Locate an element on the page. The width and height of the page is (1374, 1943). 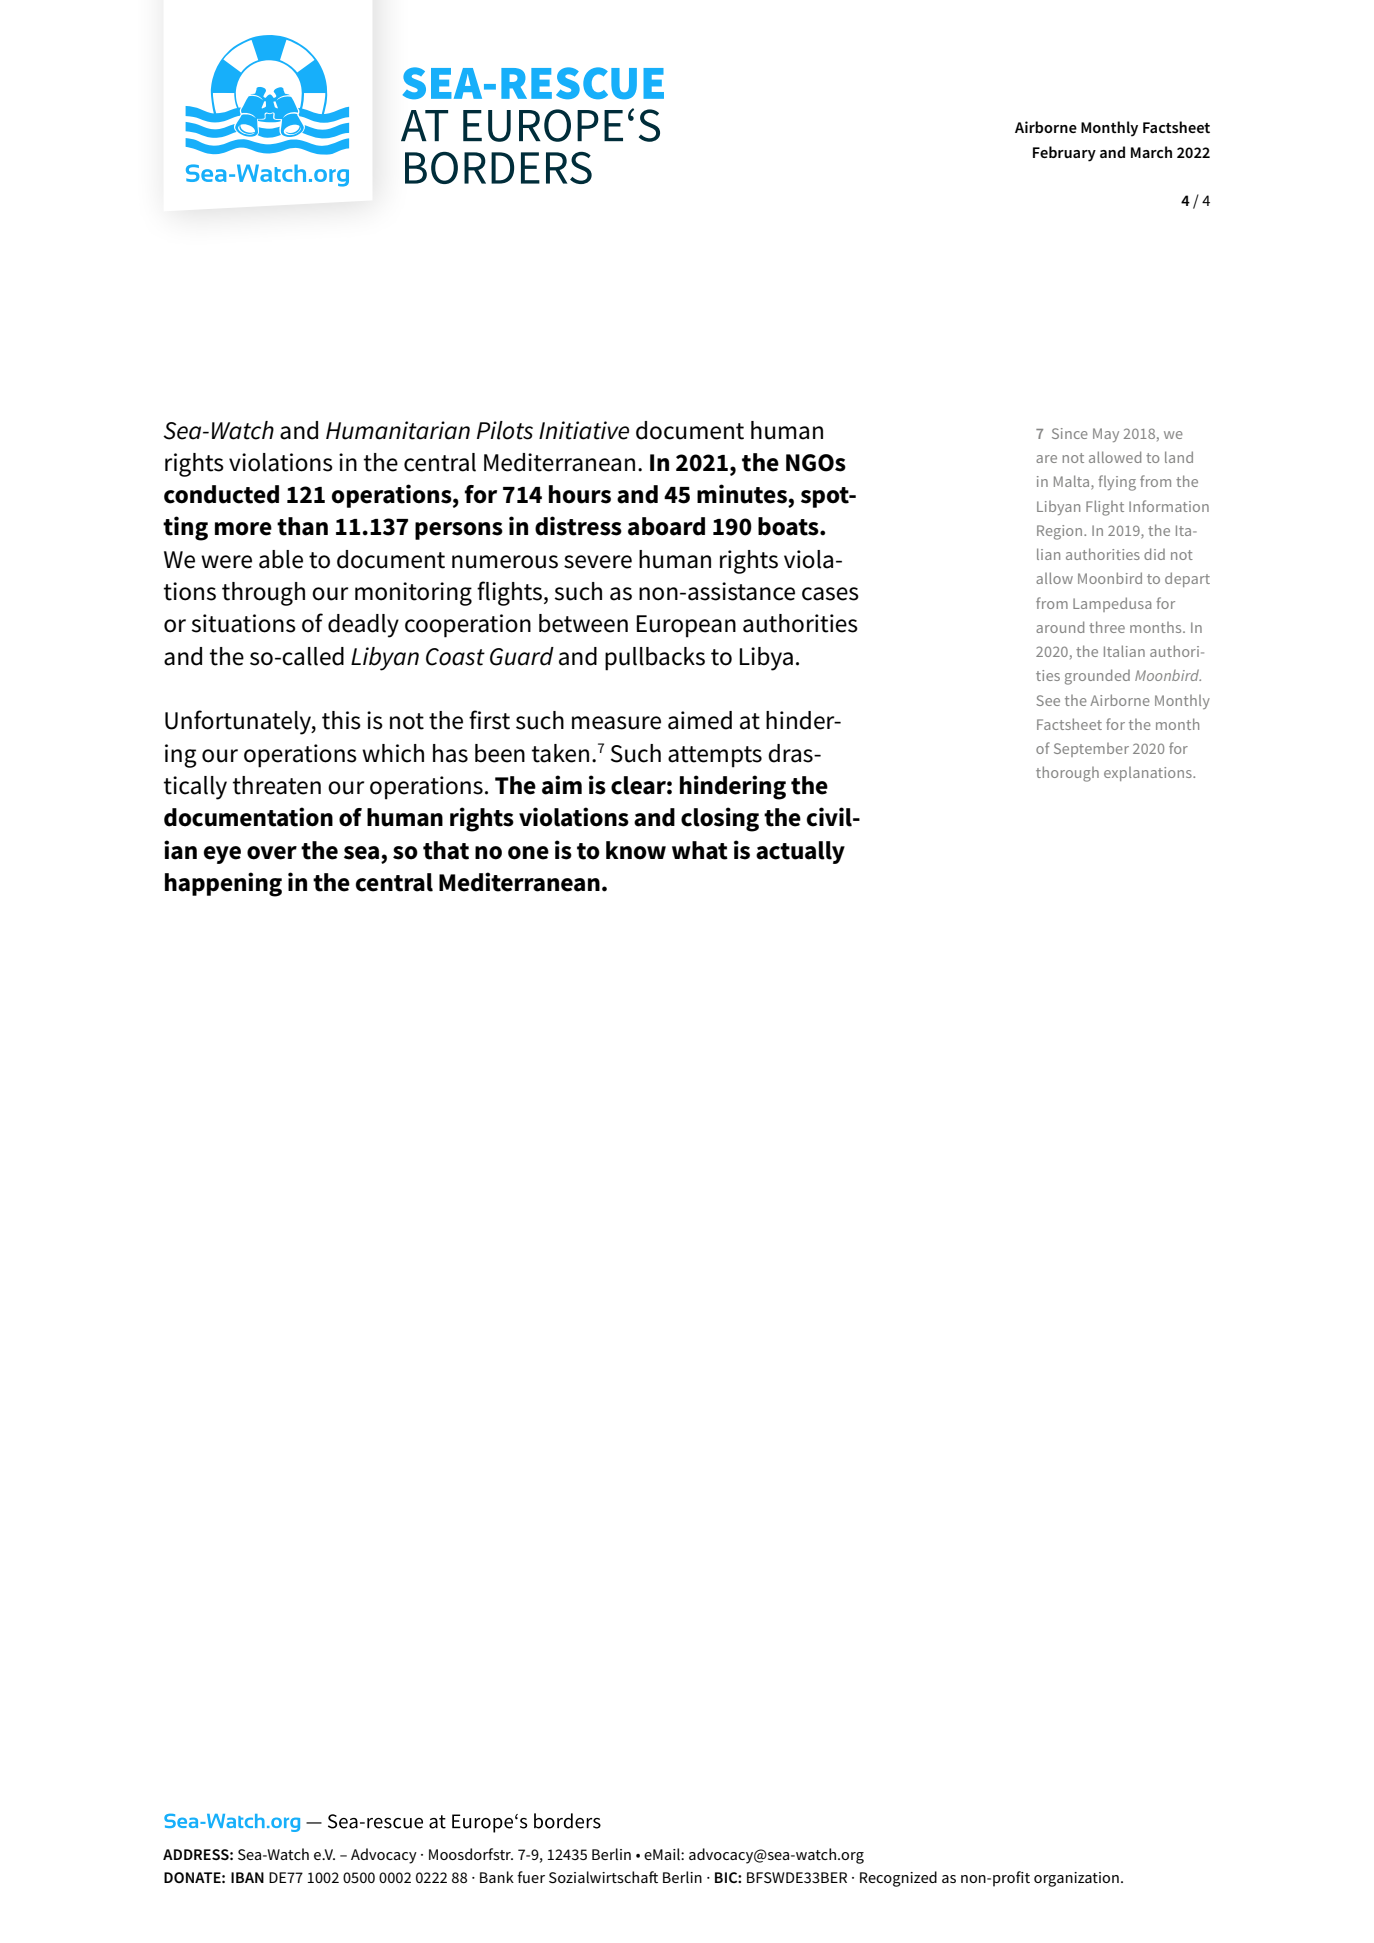
Initiative is located at coordinates (584, 430).
